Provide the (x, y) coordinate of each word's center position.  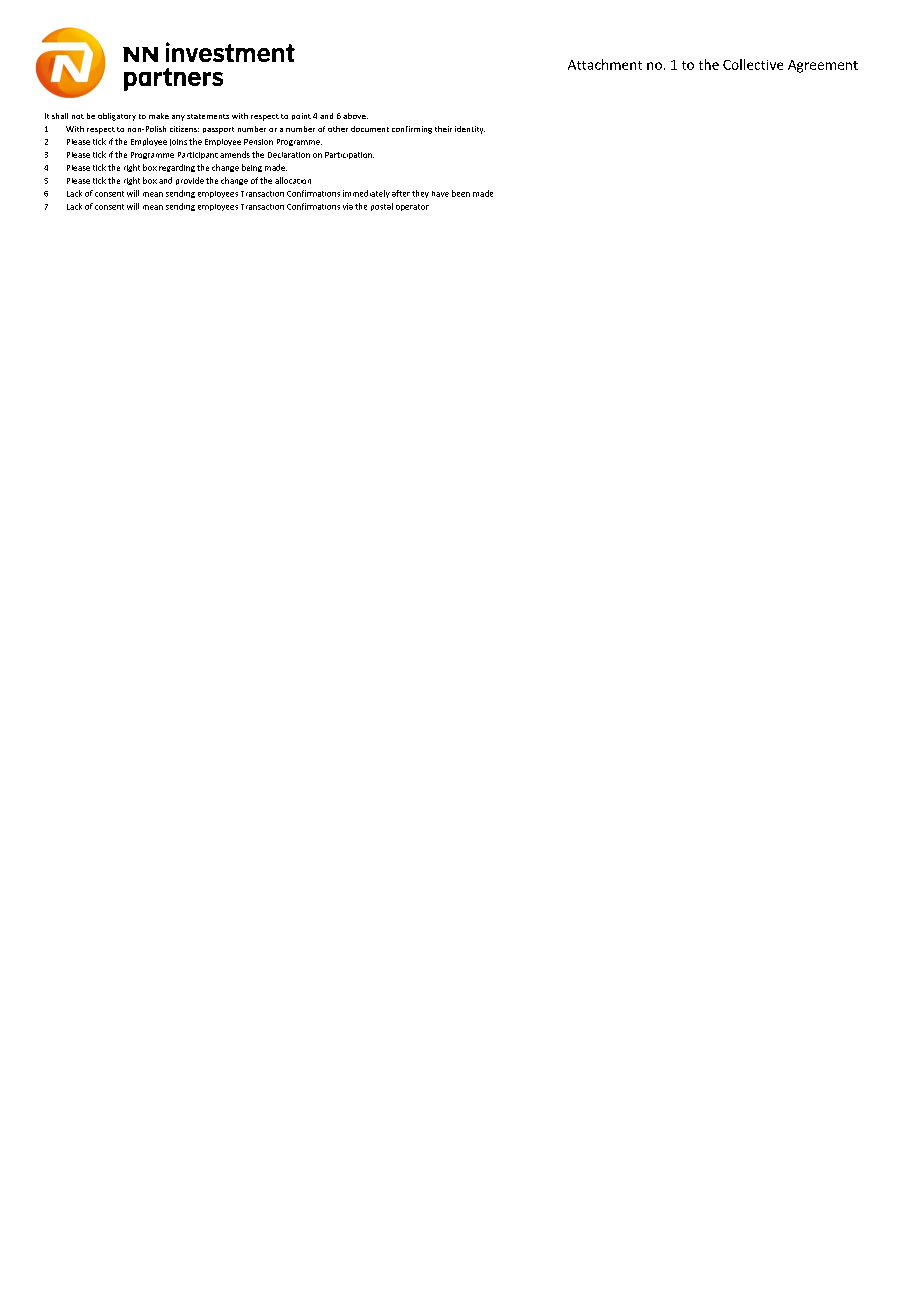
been (461, 193)
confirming (412, 130)
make (159, 116)
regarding (177, 168)
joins (178, 142)
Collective (753, 64)
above (355, 116)
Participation (349, 155)
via (348, 206)
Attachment (605, 64)
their (443, 129)
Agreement (823, 66)
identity (470, 130)
